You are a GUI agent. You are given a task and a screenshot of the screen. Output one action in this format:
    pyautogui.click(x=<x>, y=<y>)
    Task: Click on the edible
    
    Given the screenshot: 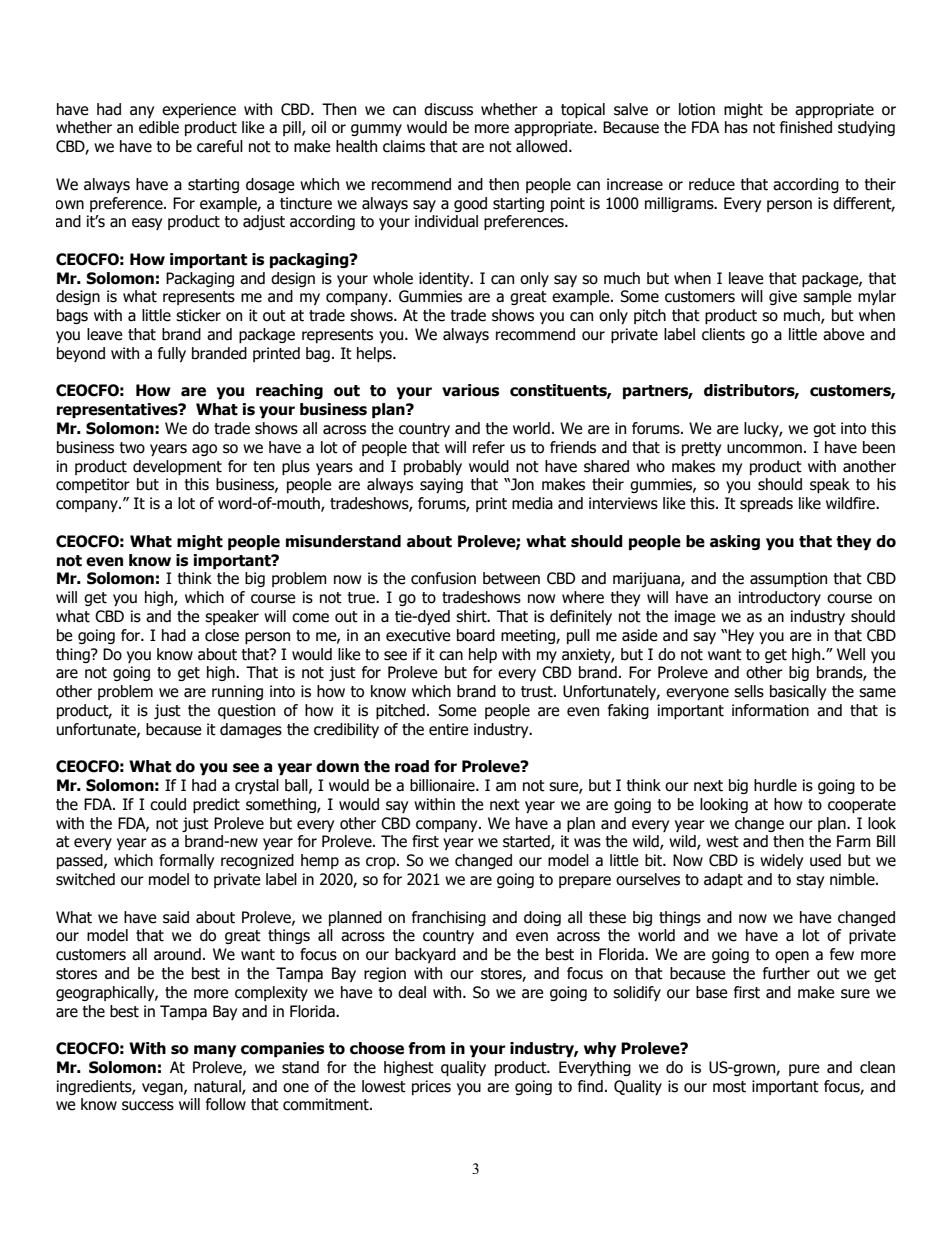 What is the action you would take?
    pyautogui.click(x=159, y=127)
